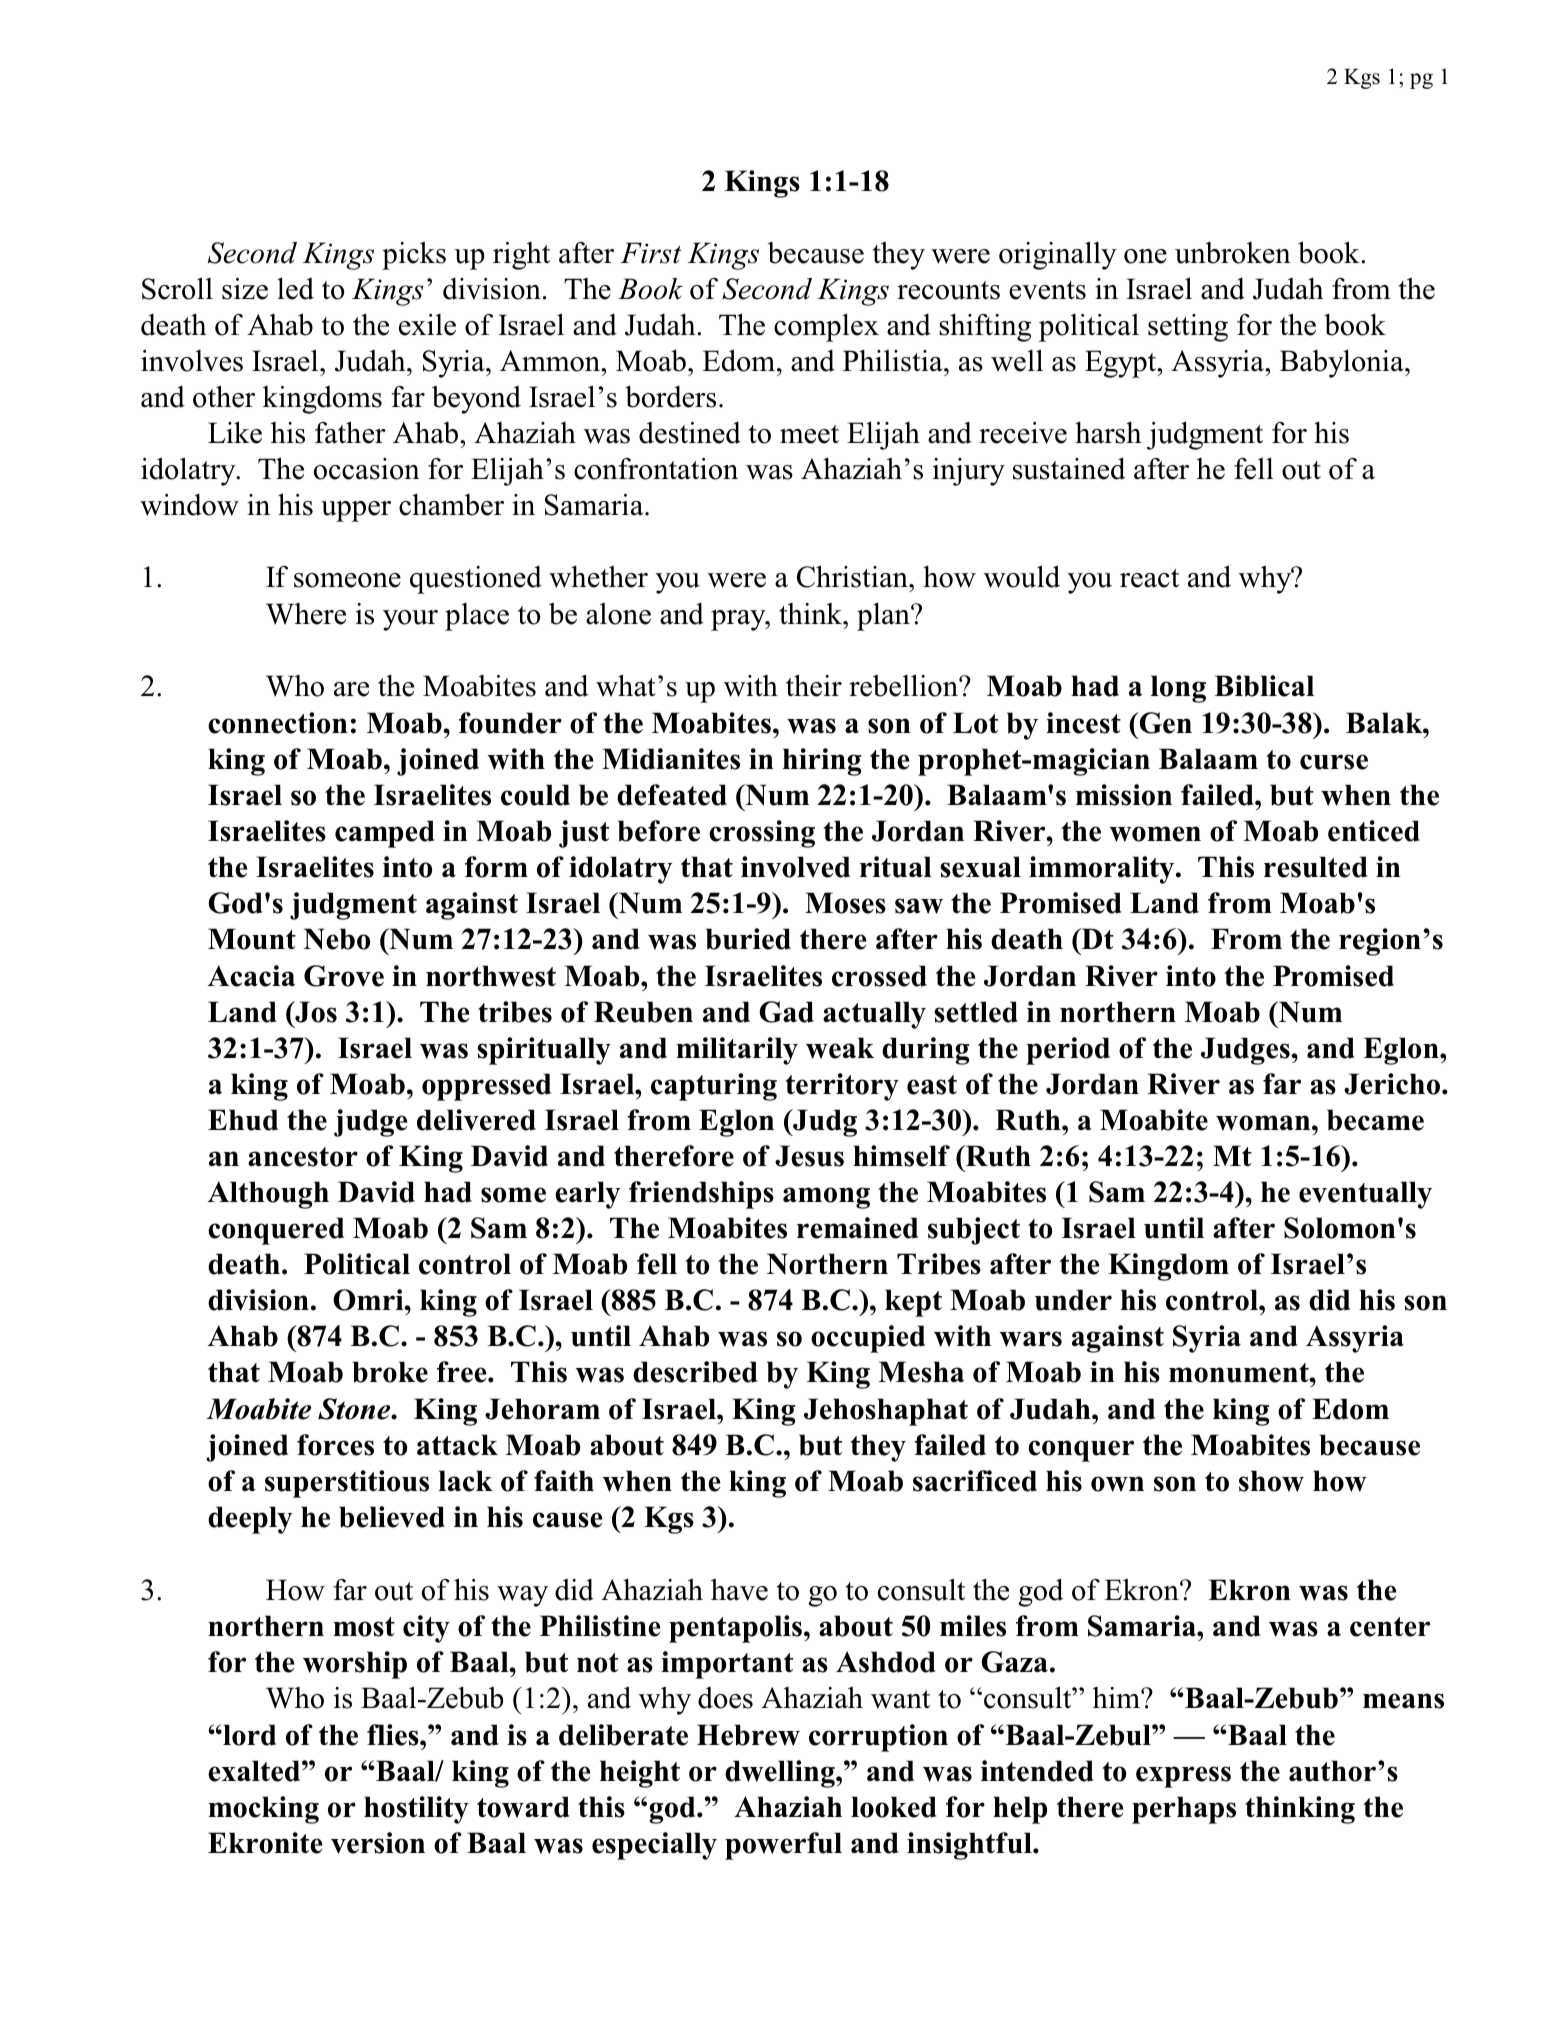  I want to click on Although, so click(268, 1195).
